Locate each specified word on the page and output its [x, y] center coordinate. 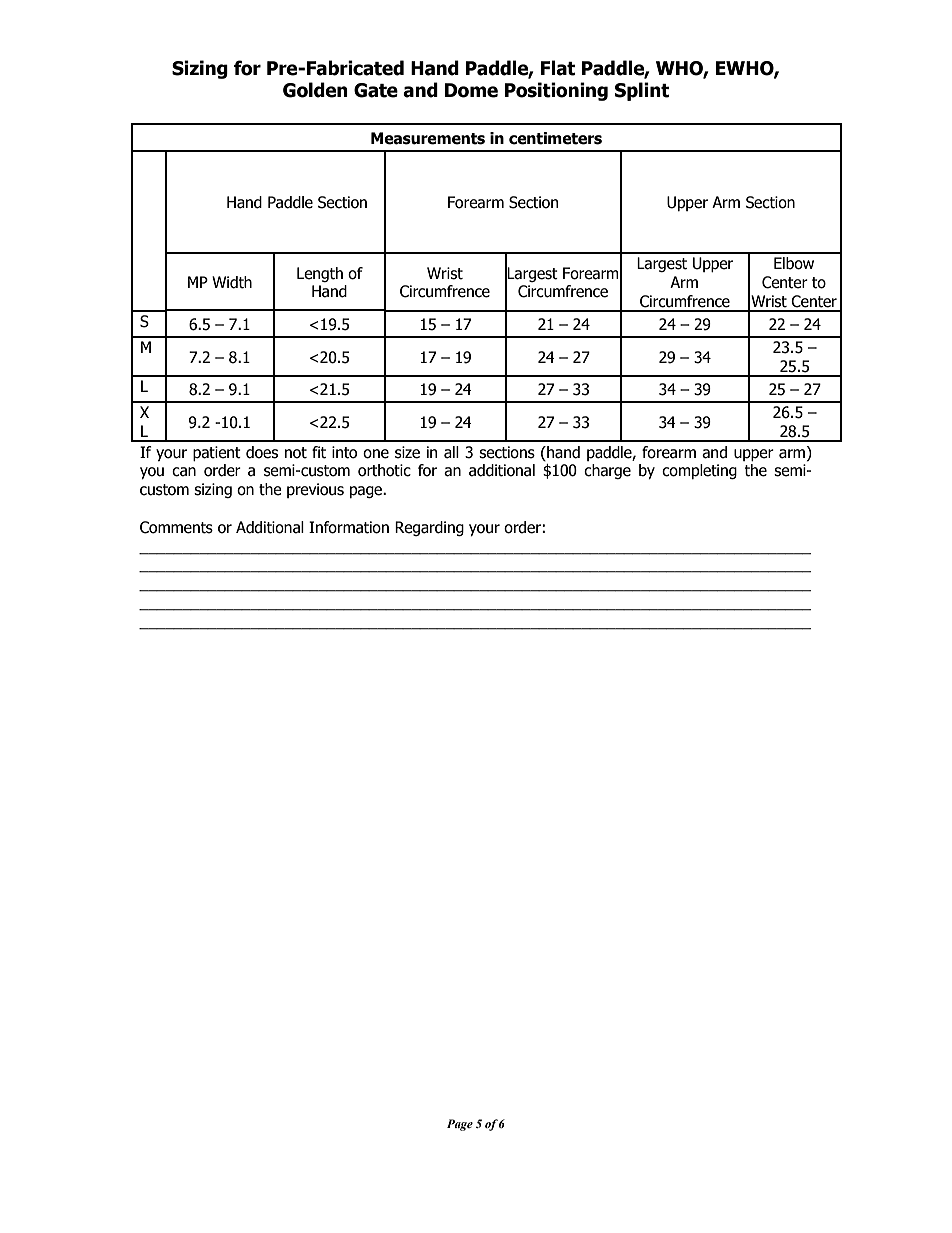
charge [607, 471]
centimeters [555, 138]
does [262, 452]
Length [320, 274]
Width [232, 282]
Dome [471, 90]
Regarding [429, 528]
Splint [642, 91]
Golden [315, 90]
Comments [176, 527]
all [451, 452]
